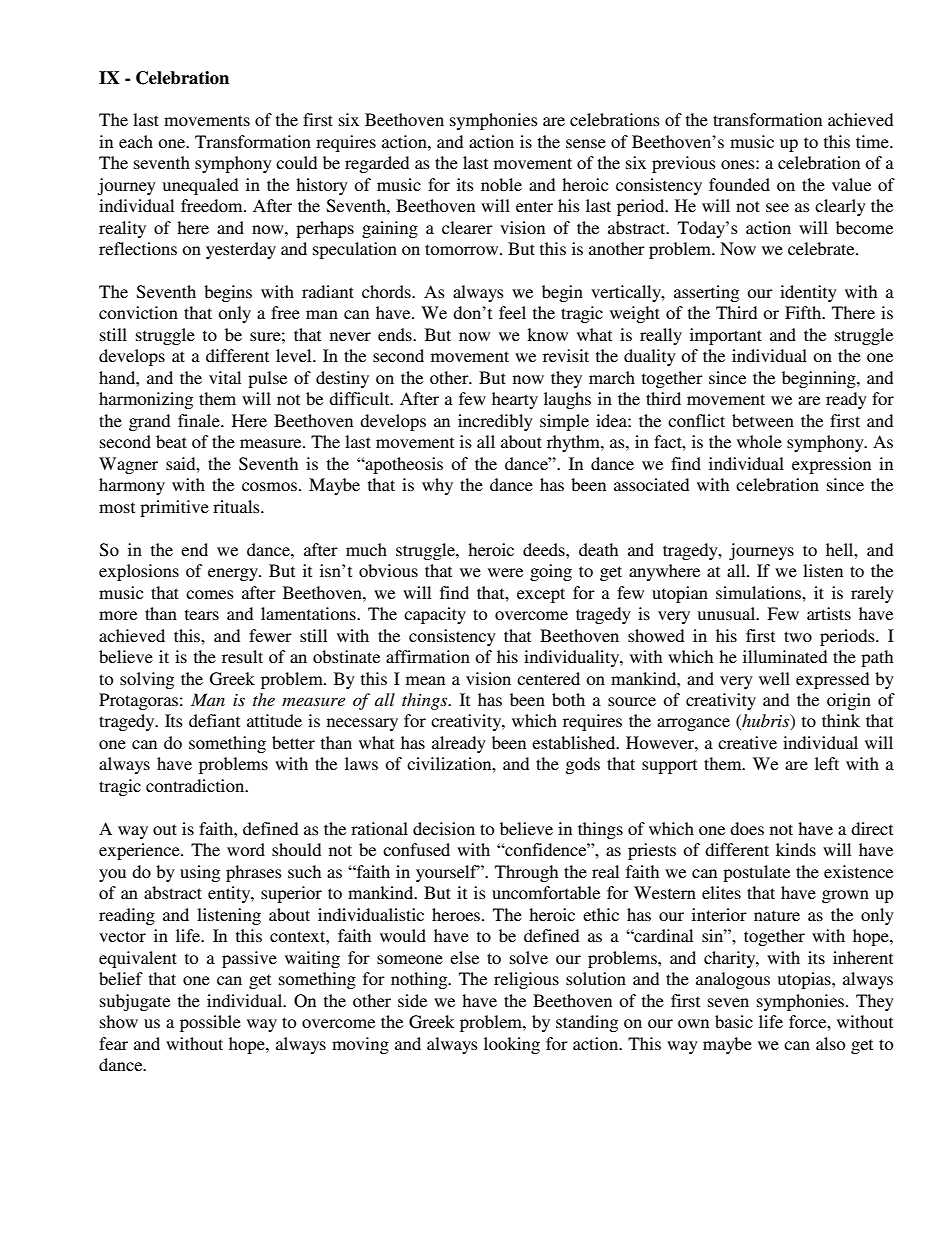 The width and height of the page is (952, 1233). I want to click on creative, so click(747, 742).
